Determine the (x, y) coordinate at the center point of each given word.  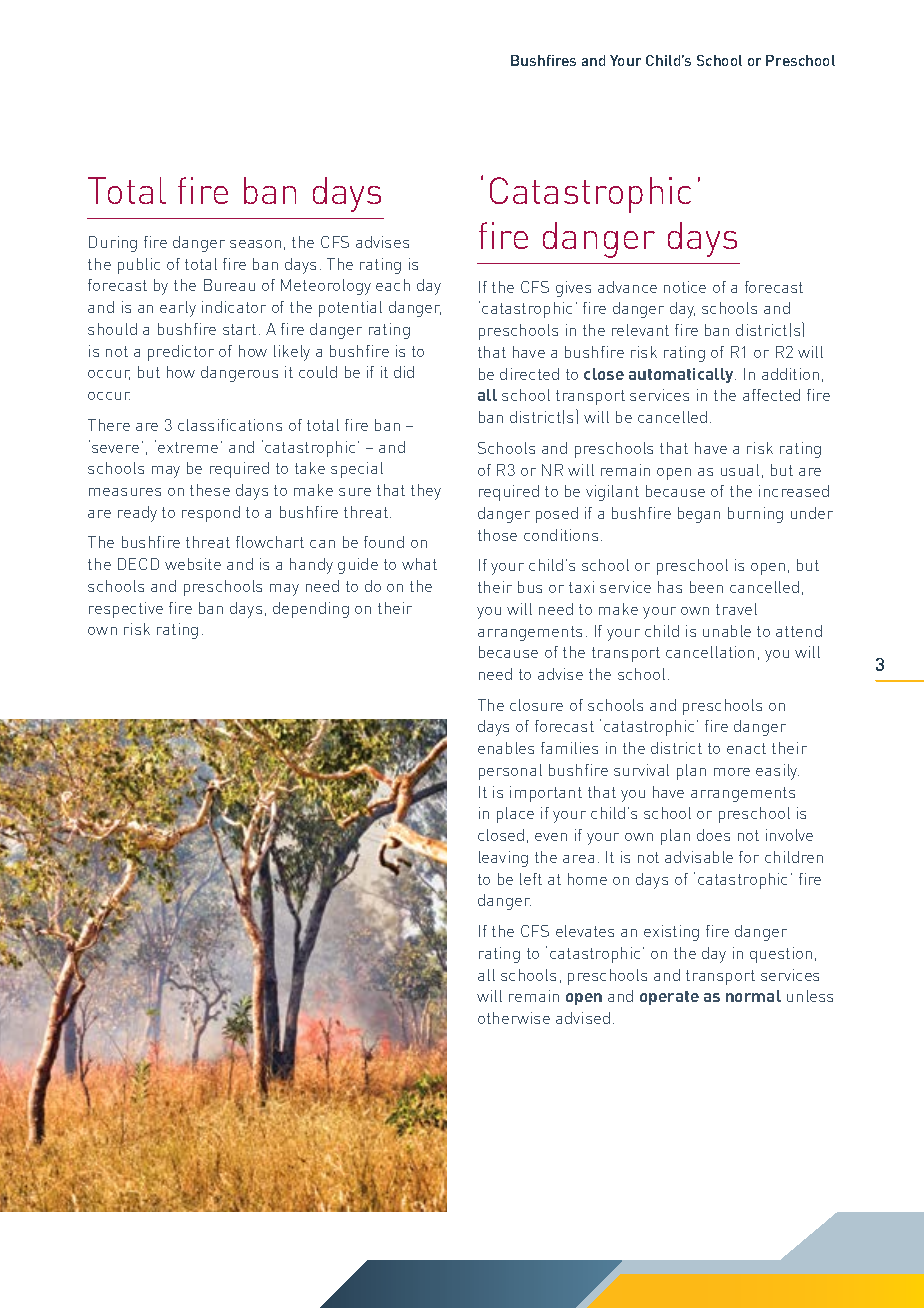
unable (727, 631)
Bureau (229, 285)
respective (126, 610)
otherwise (514, 1018)
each (393, 285)
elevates (585, 931)
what (419, 564)
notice (685, 287)
